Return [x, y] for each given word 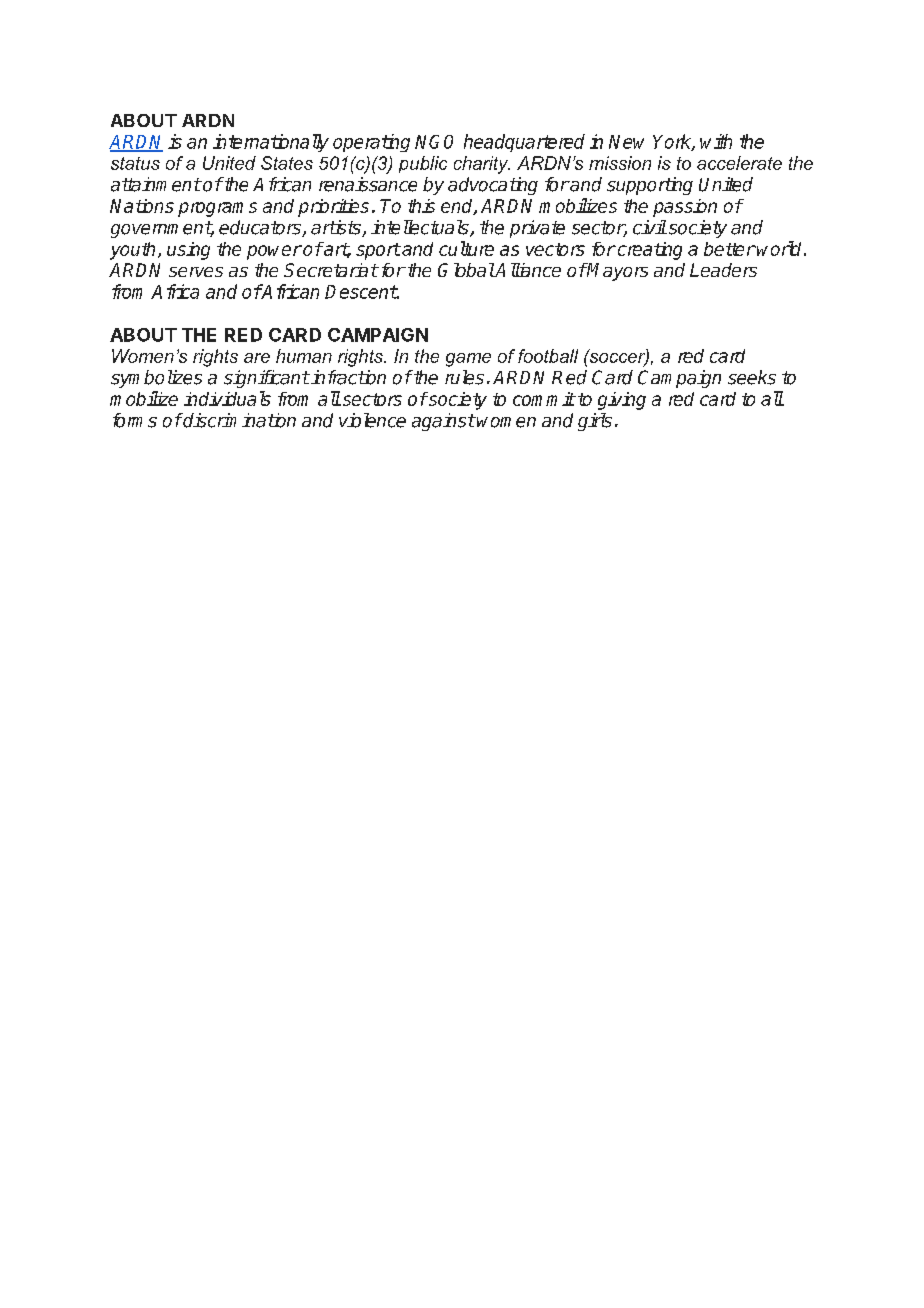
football [548, 356]
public [423, 164]
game [468, 360]
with [716, 141]
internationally [271, 143]
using [188, 251]
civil [650, 227]
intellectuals [421, 228]
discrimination [238, 420]
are [257, 358]
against [443, 422]
